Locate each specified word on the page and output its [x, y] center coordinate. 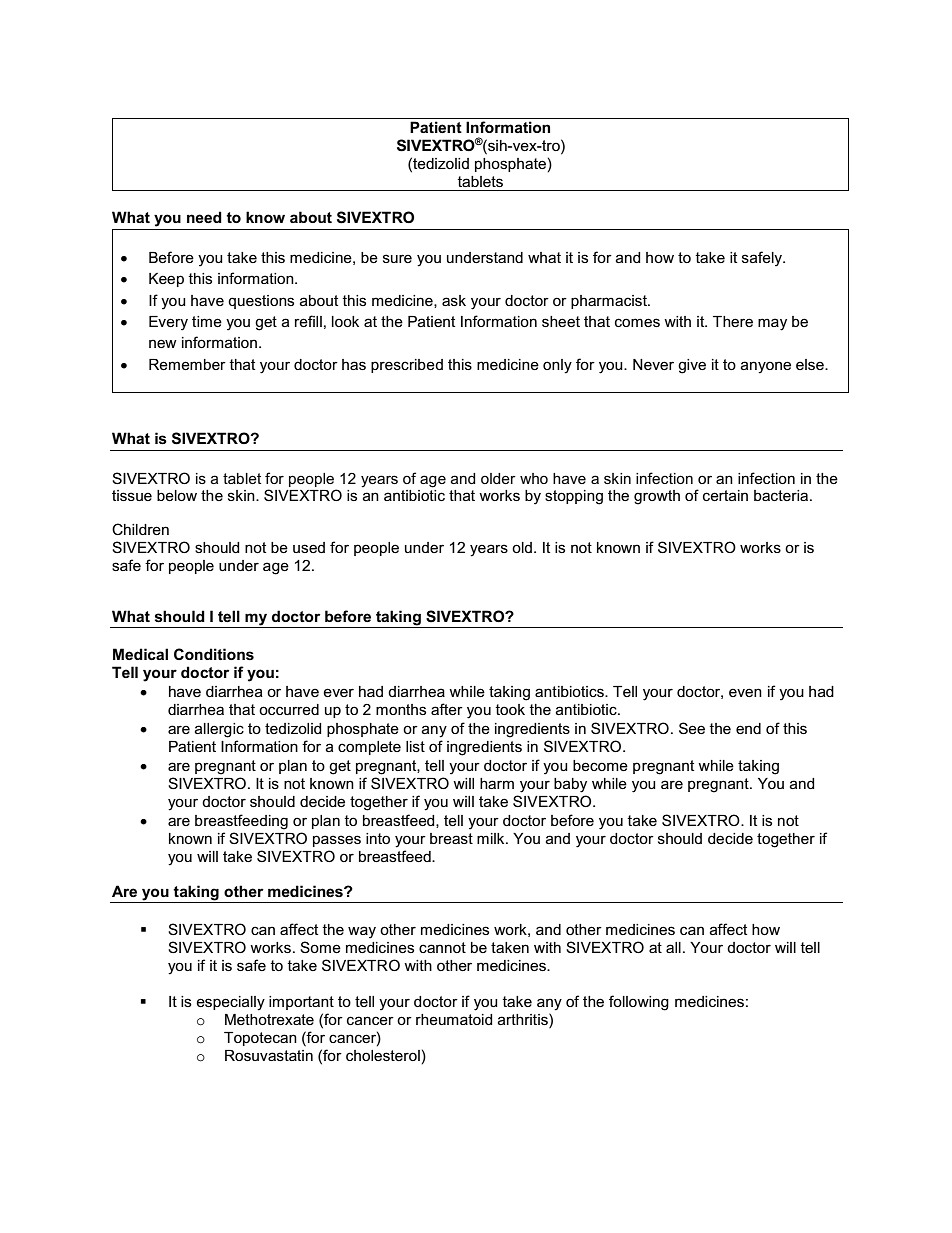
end [748, 728]
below [177, 495]
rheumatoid [454, 1019]
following [639, 1003]
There [733, 321]
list [415, 746]
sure [397, 258]
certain [725, 495]
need [204, 217]
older [498, 478]
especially [230, 1003]
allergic [219, 730]
